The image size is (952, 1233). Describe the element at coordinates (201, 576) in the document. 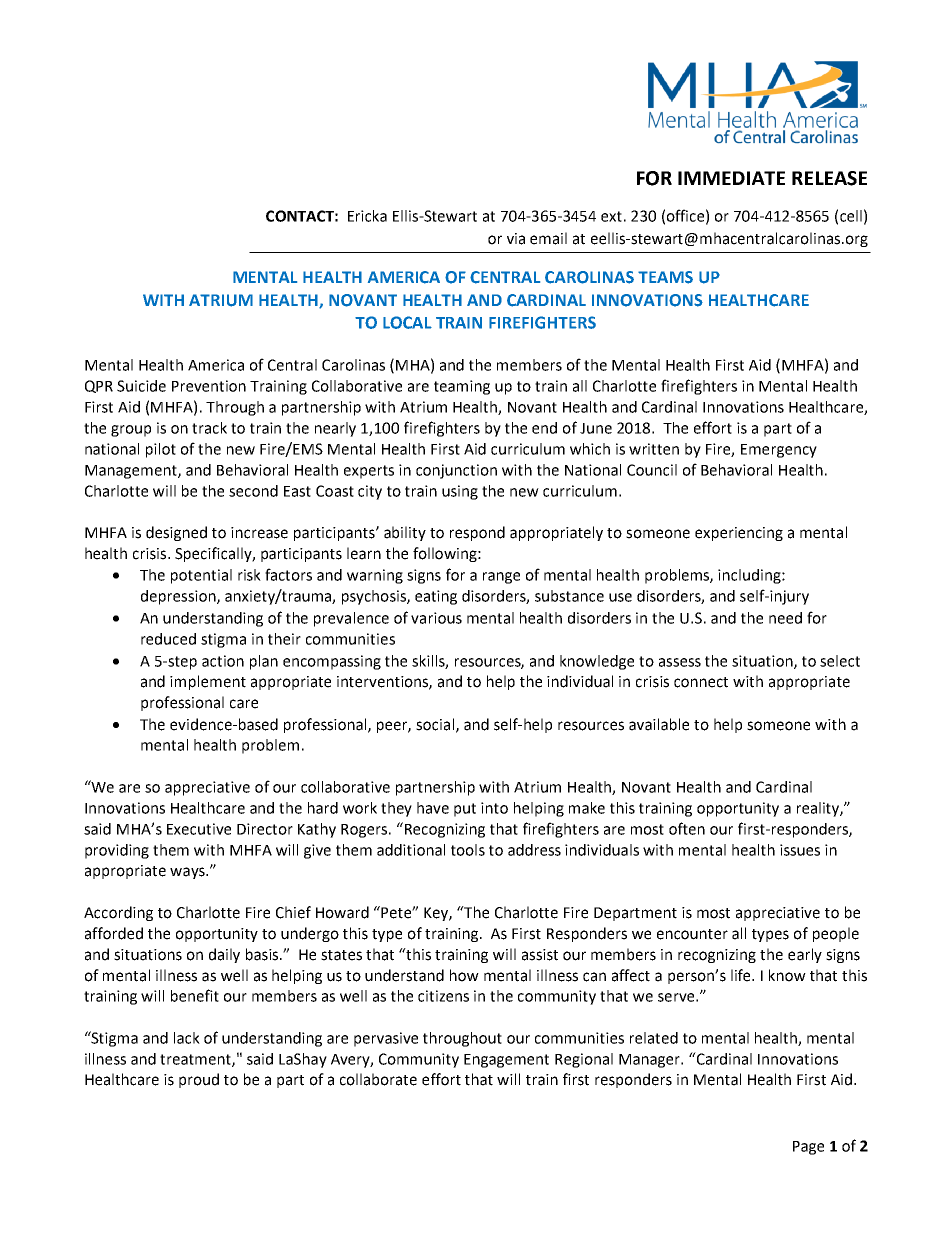

I see `potential` at that location.
